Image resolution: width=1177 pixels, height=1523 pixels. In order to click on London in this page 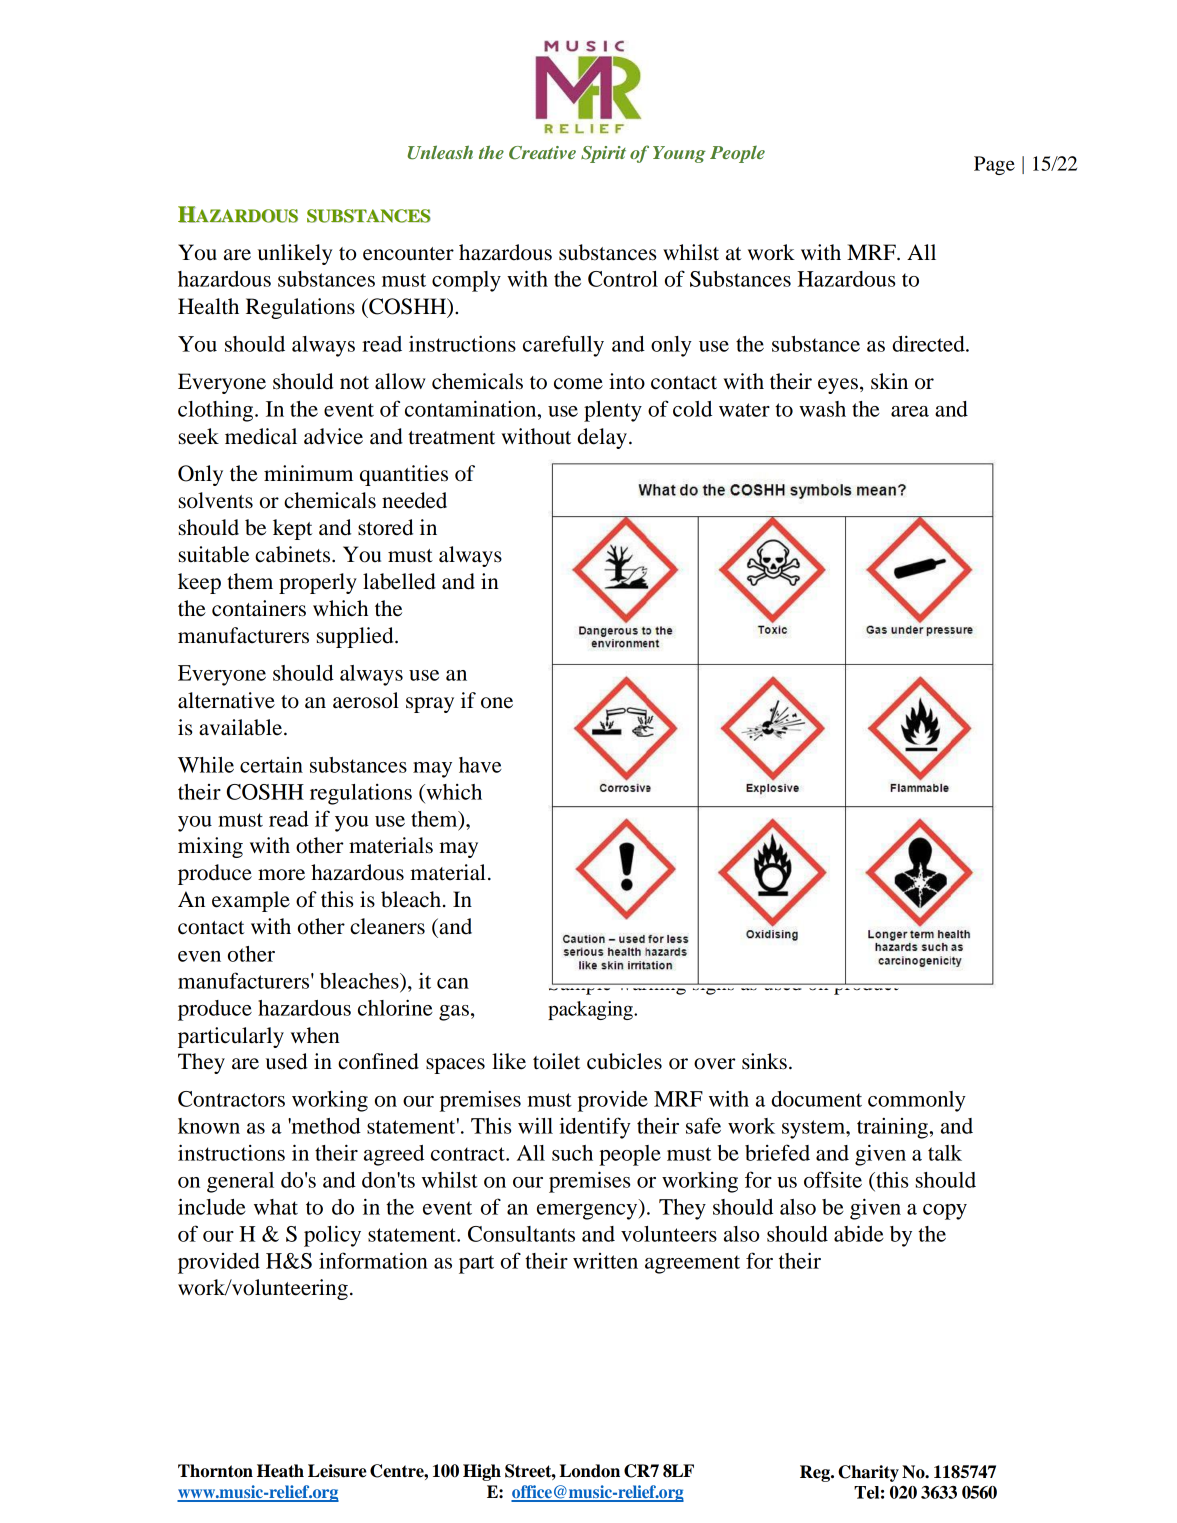, I will do `click(589, 1471)`.
